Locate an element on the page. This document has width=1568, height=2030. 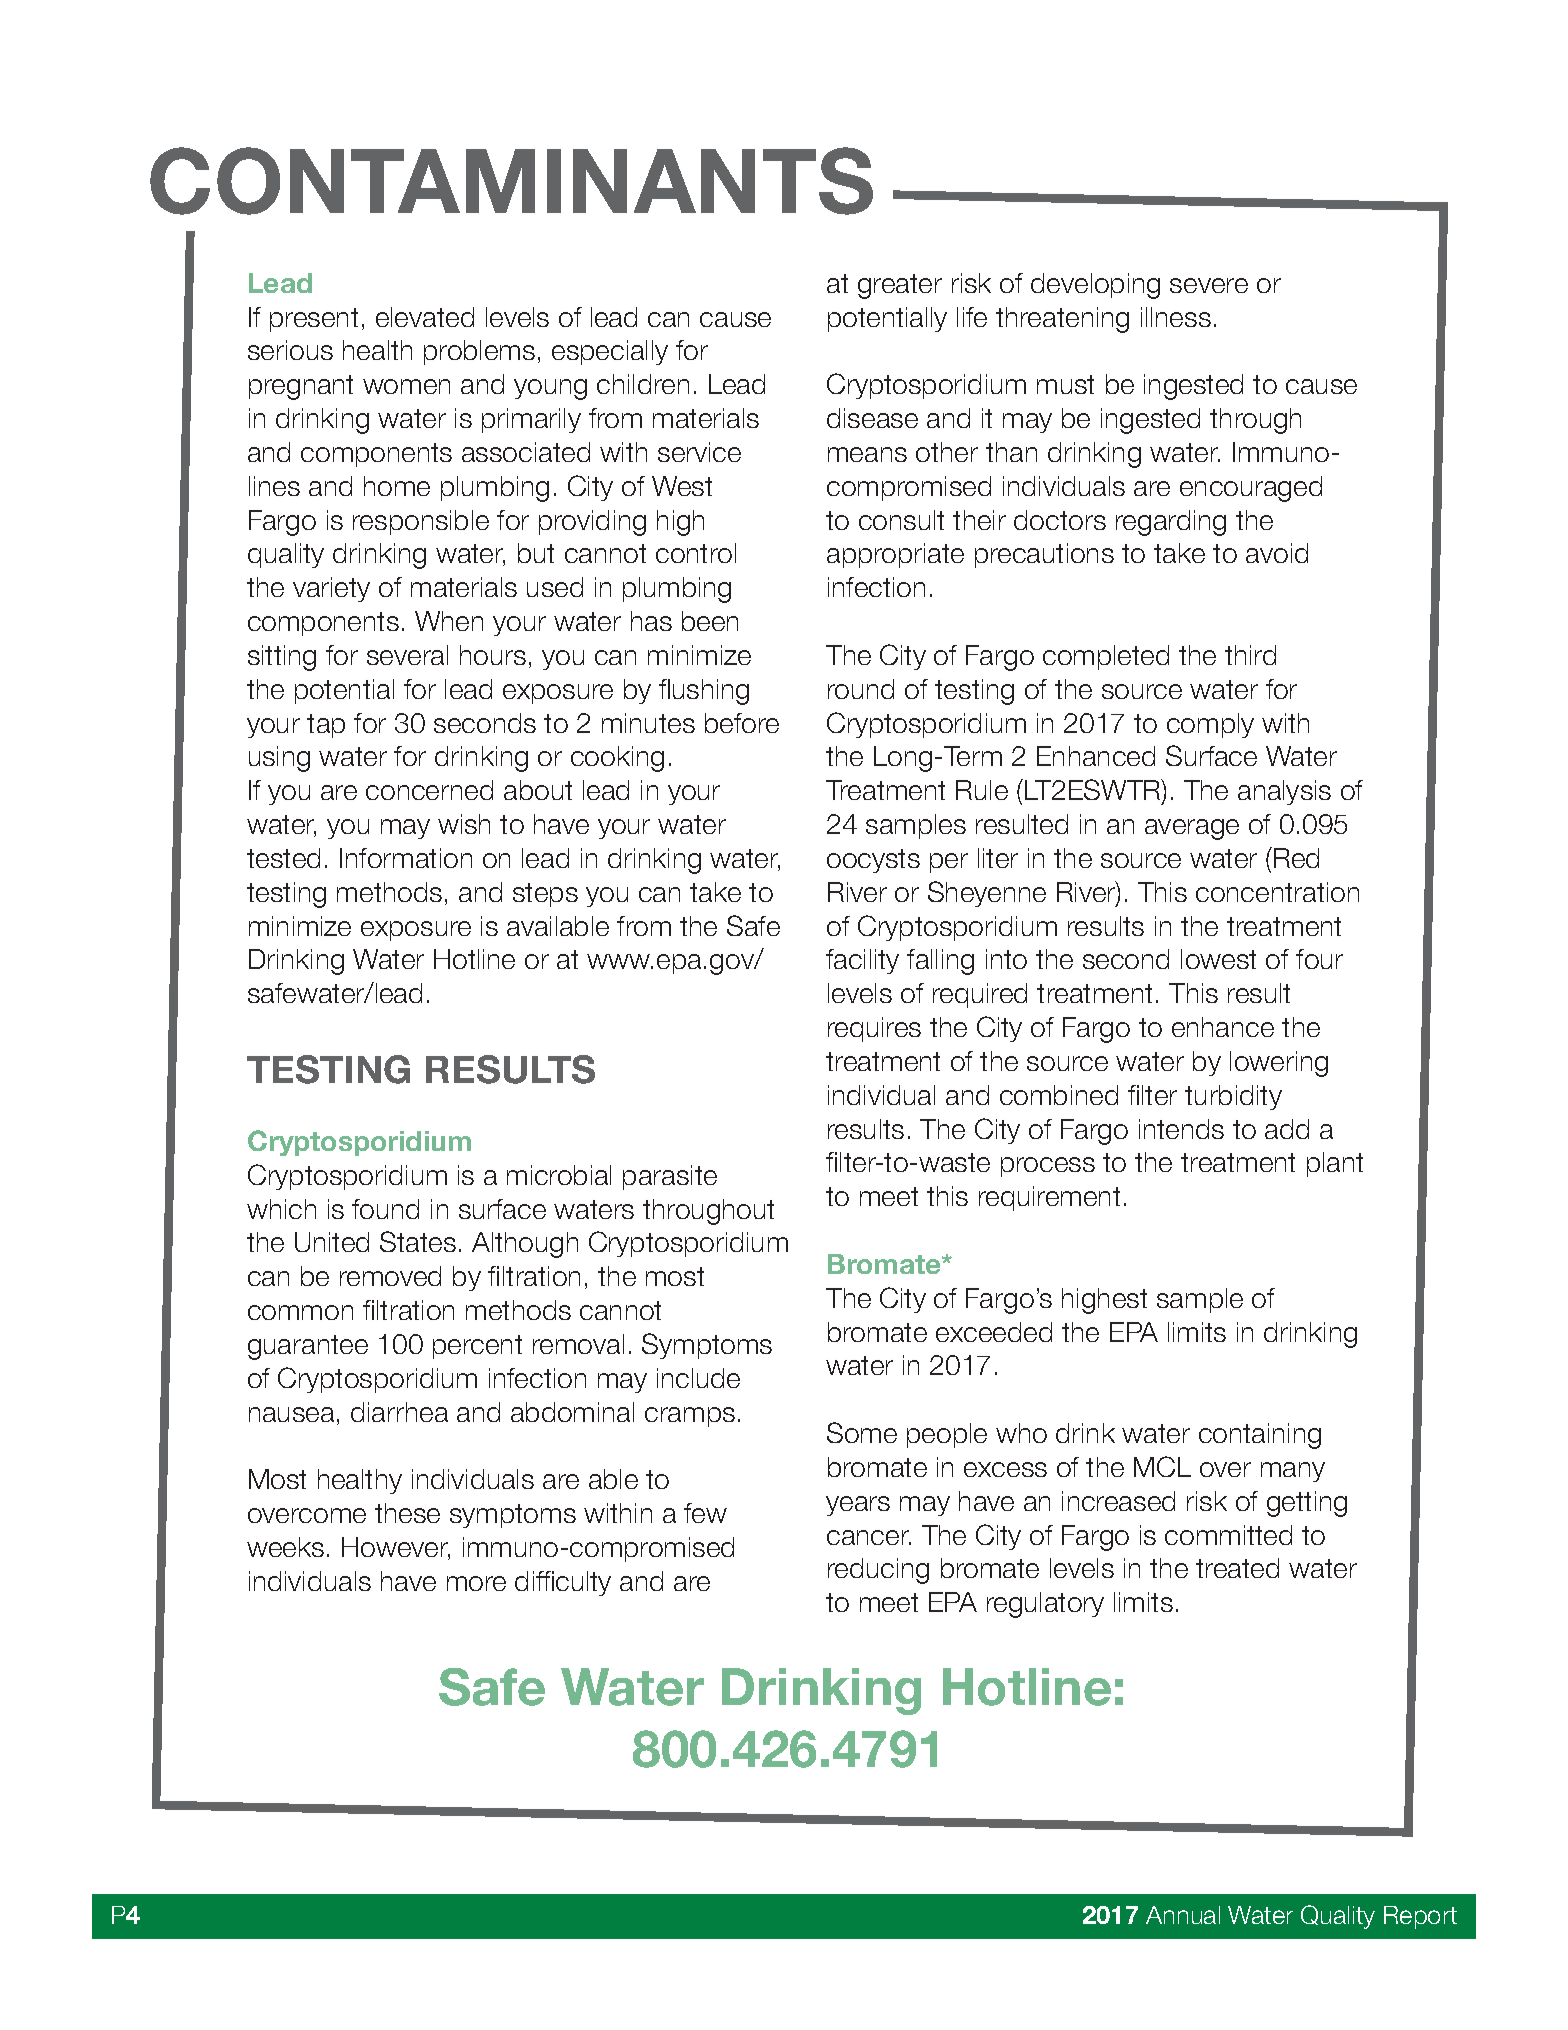
more is located at coordinates (476, 1583).
